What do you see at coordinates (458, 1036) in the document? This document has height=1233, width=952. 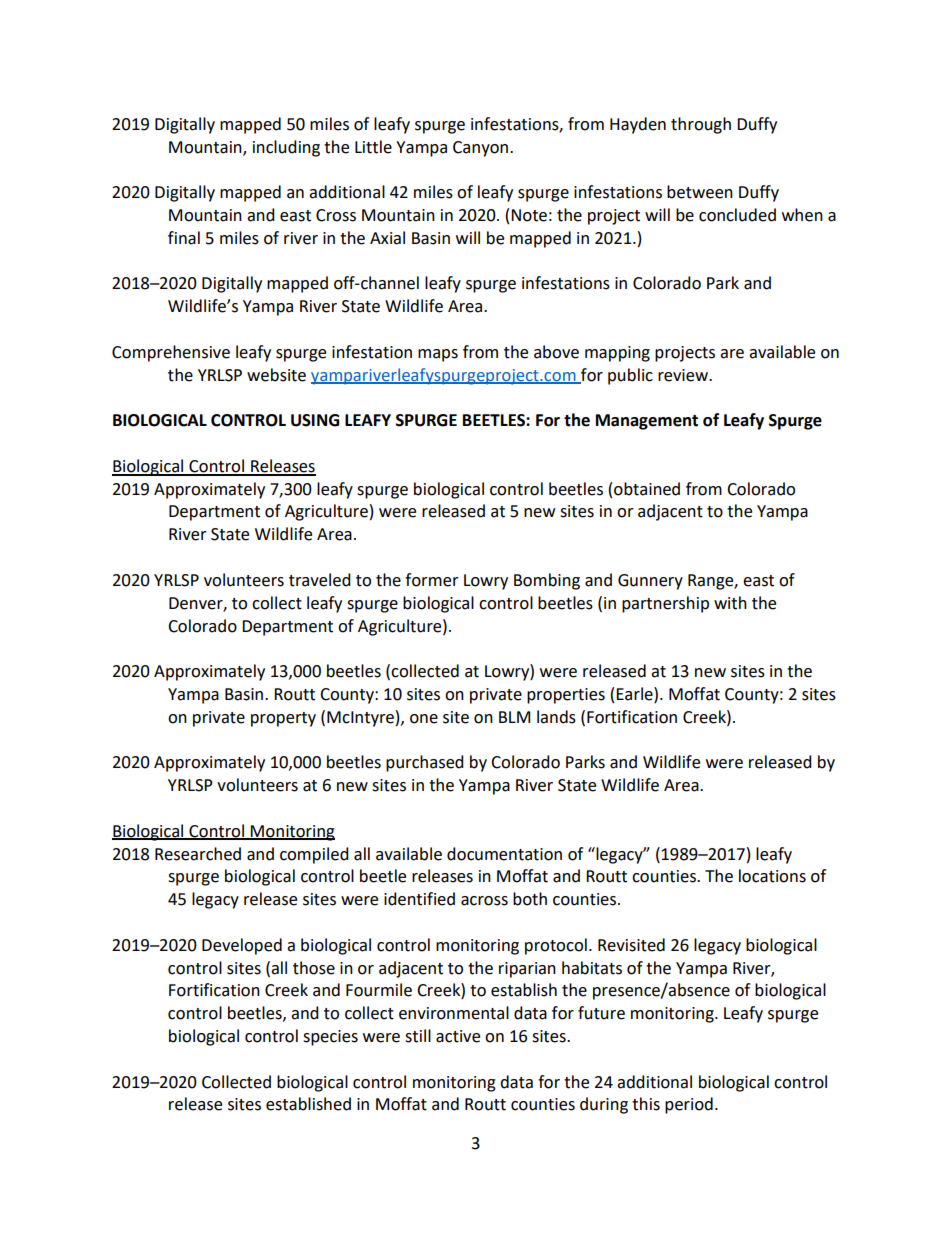 I see `active` at bounding box center [458, 1036].
